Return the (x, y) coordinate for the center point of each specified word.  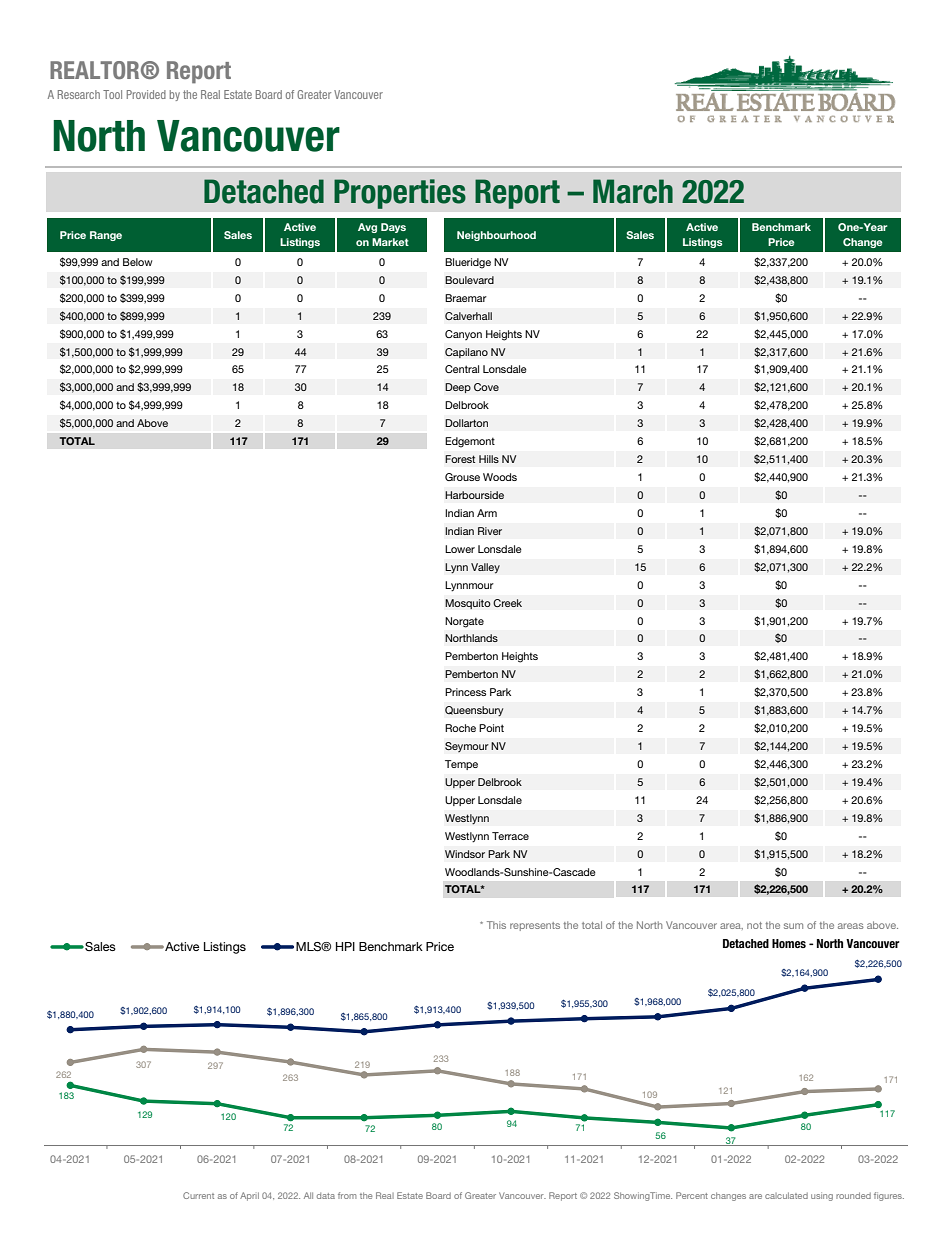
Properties (400, 194)
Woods (500, 477)
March (633, 191)
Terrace (510, 836)
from (347, 1195)
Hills (489, 459)
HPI (345, 946)
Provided (146, 94)
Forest (460, 459)
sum (793, 926)
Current (198, 1195)
